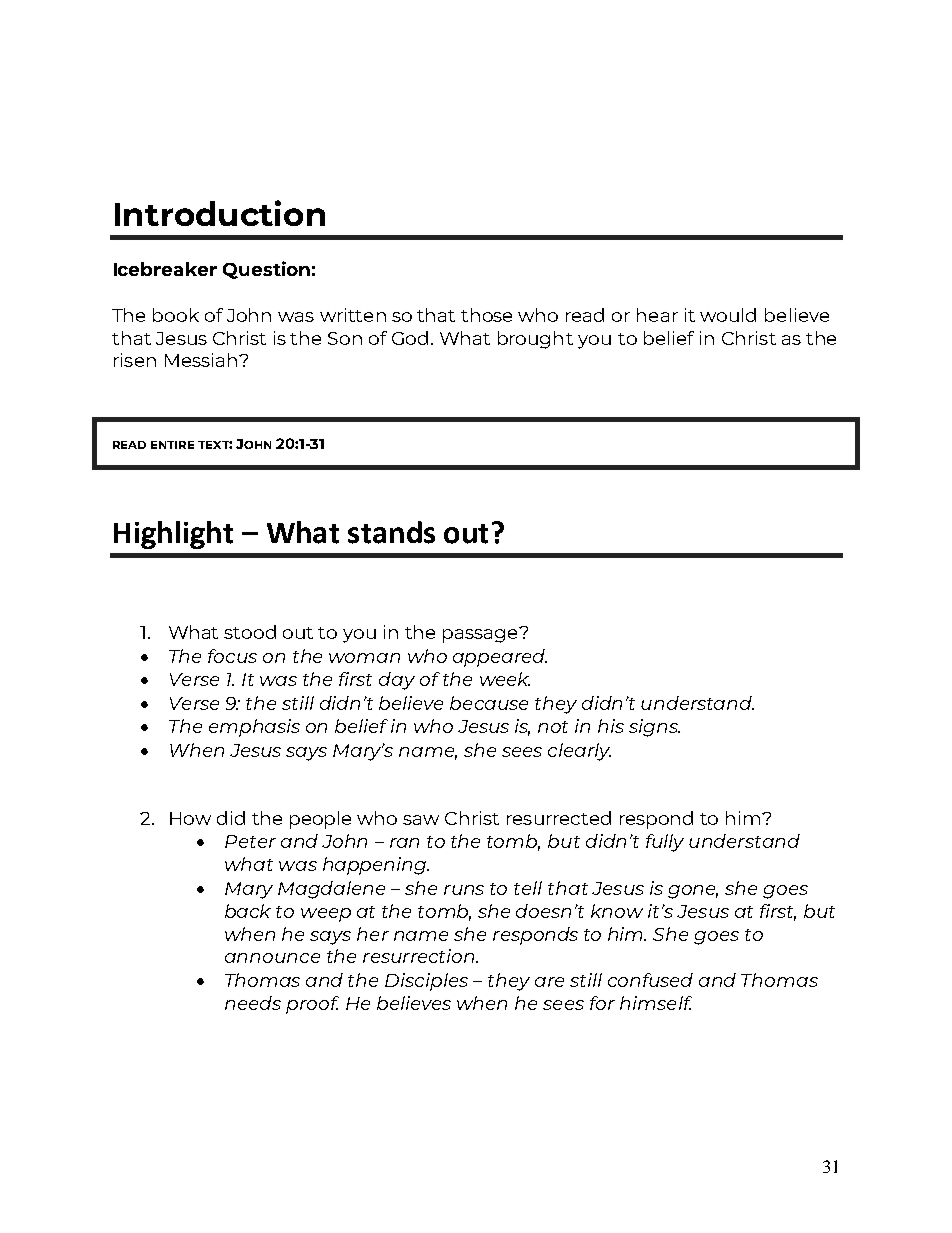 The image size is (952, 1233). What do you see at coordinates (657, 315) in the screenshot?
I see `hear` at bounding box center [657, 315].
